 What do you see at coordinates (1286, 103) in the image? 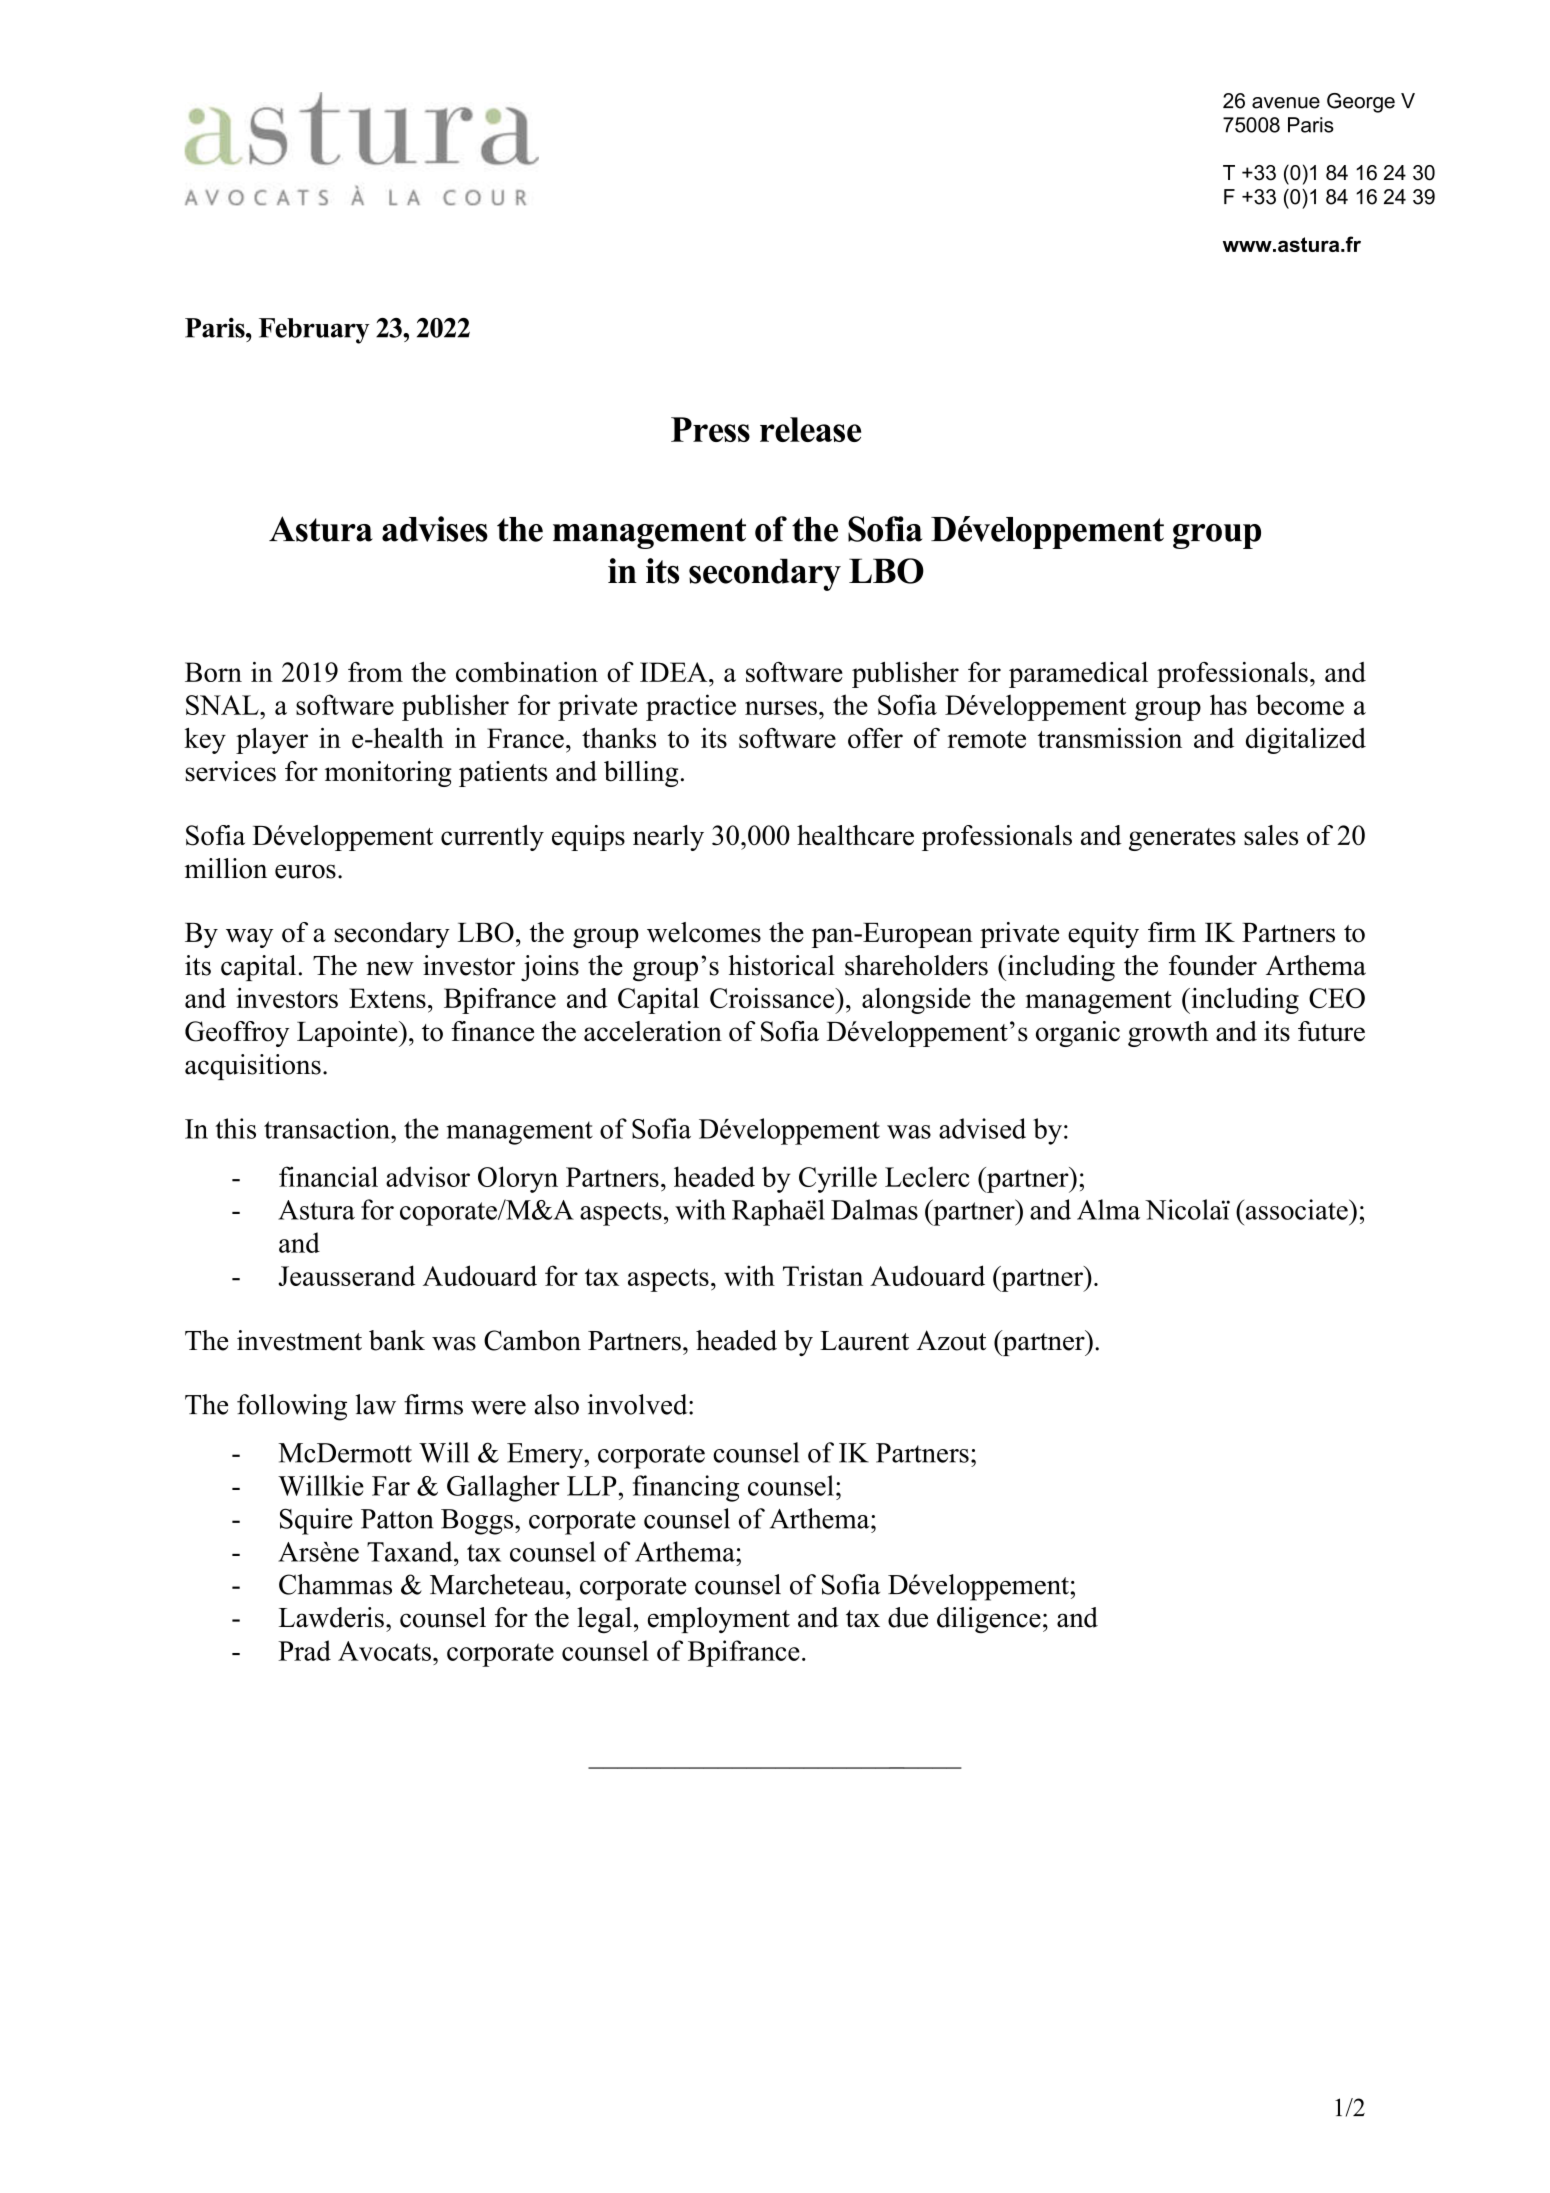
I see `avenue` at bounding box center [1286, 103].
